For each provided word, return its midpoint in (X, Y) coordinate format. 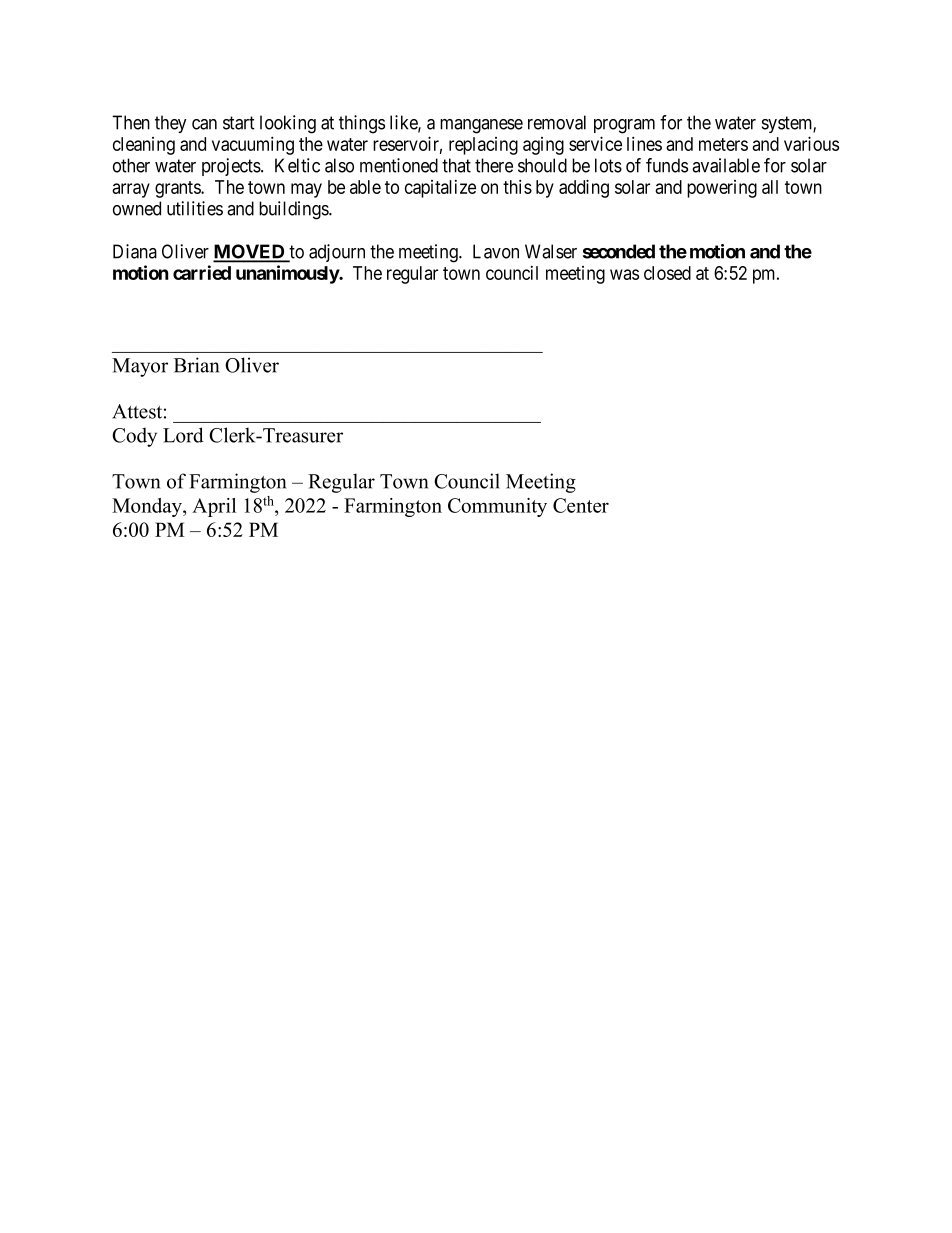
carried (202, 272)
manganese (481, 126)
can (204, 124)
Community (497, 507)
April (214, 507)
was (624, 274)
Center (581, 505)
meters (723, 144)
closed (667, 273)
